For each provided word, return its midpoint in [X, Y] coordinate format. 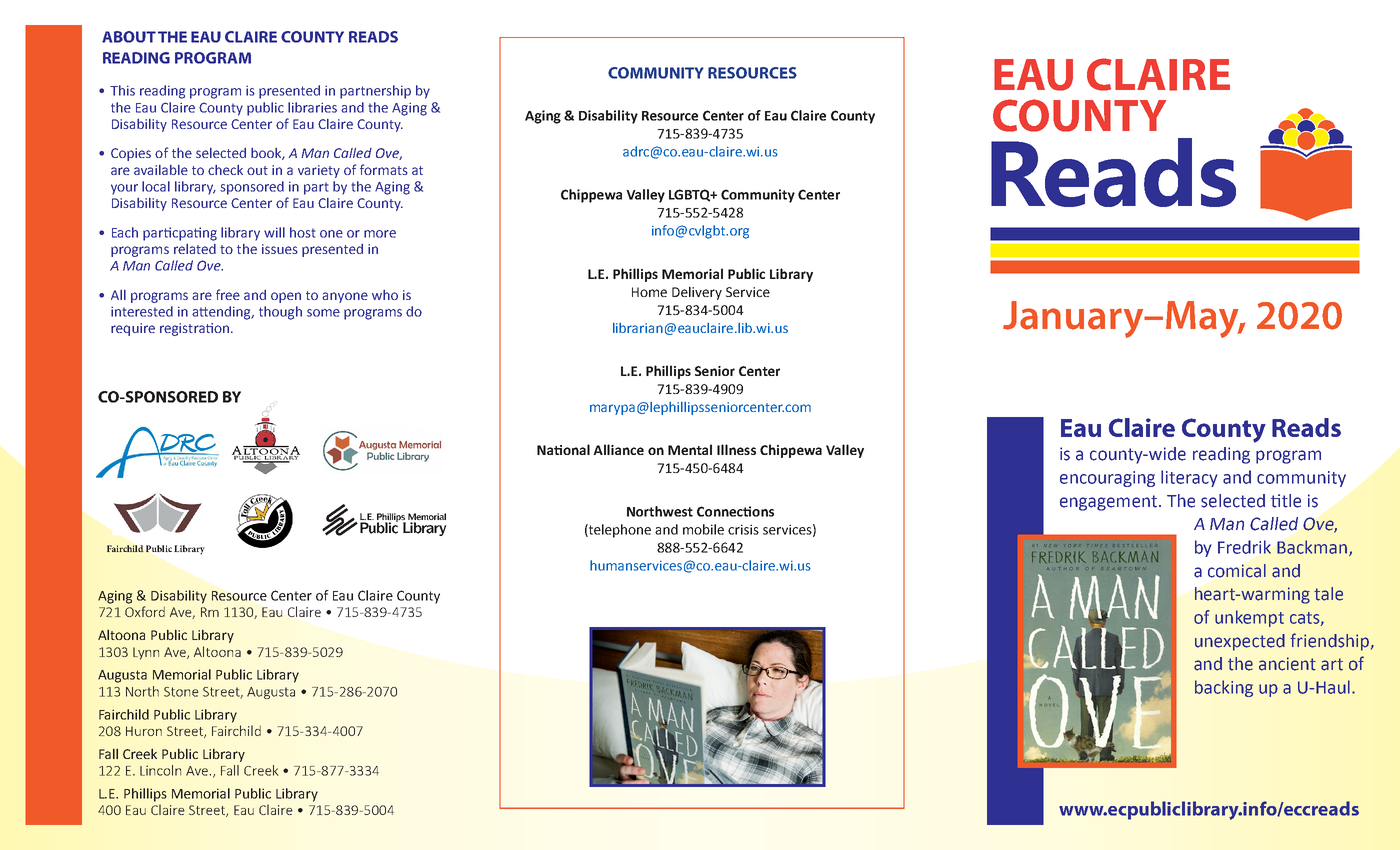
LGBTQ [690, 195]
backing [1224, 688]
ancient [1287, 664]
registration [194, 329]
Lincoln [160, 770]
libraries [312, 107]
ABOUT [129, 37]
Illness [736, 449]
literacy [1189, 478]
